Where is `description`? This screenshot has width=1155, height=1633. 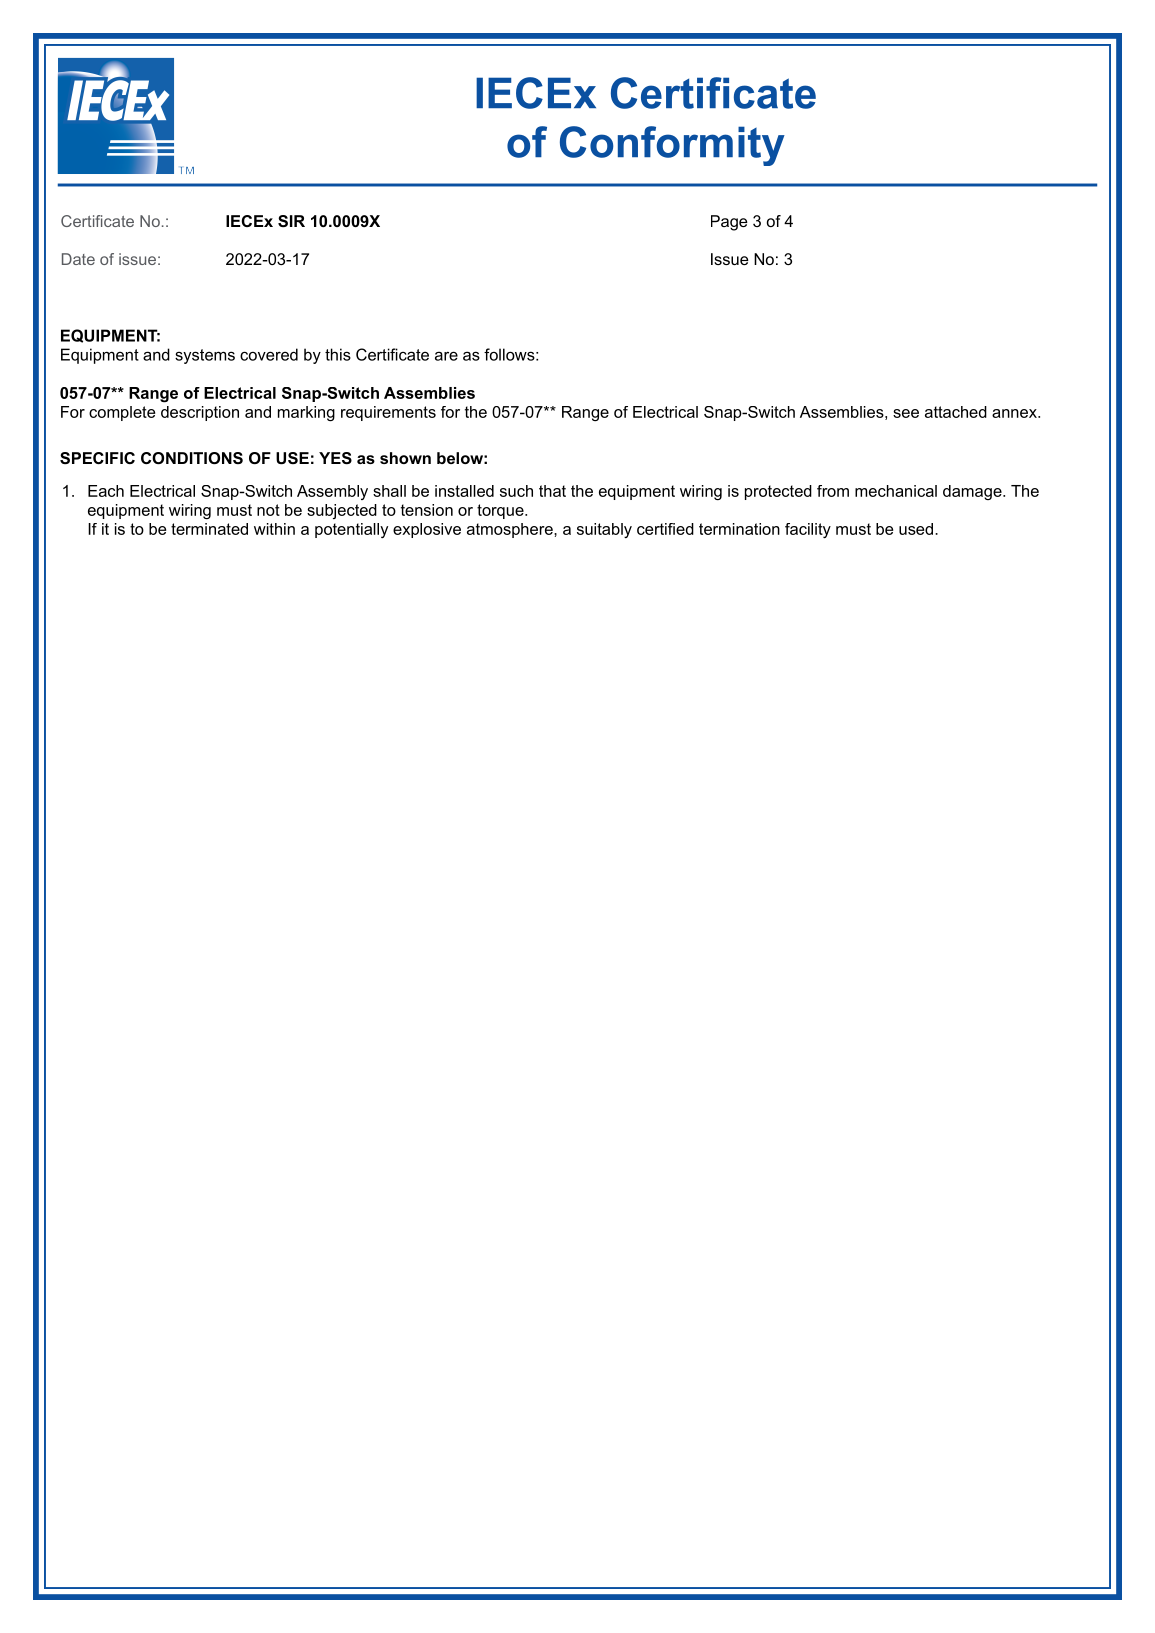
description is located at coordinates (200, 413).
